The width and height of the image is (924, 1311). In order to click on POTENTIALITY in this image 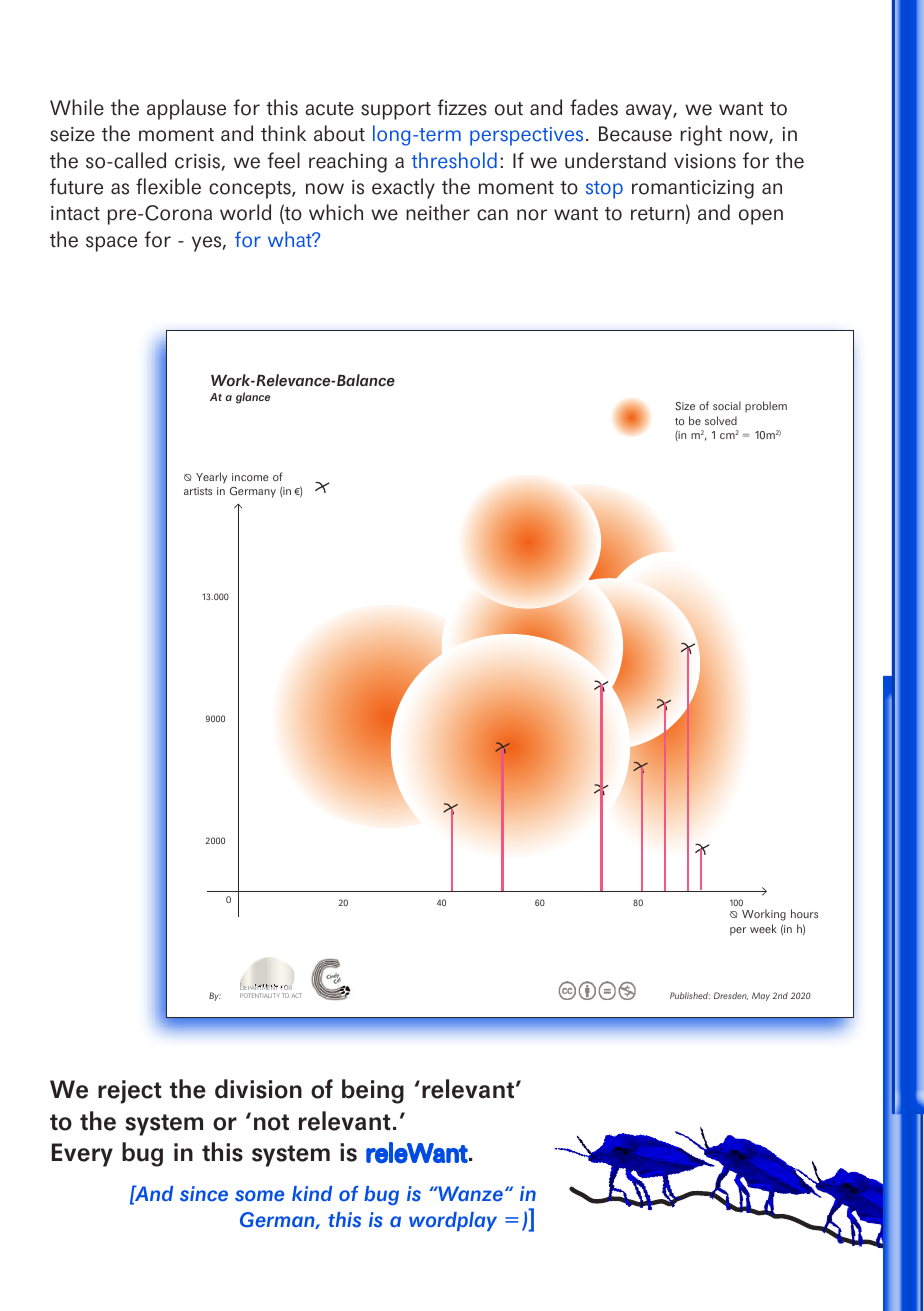, I will do `click(259, 995)`.
